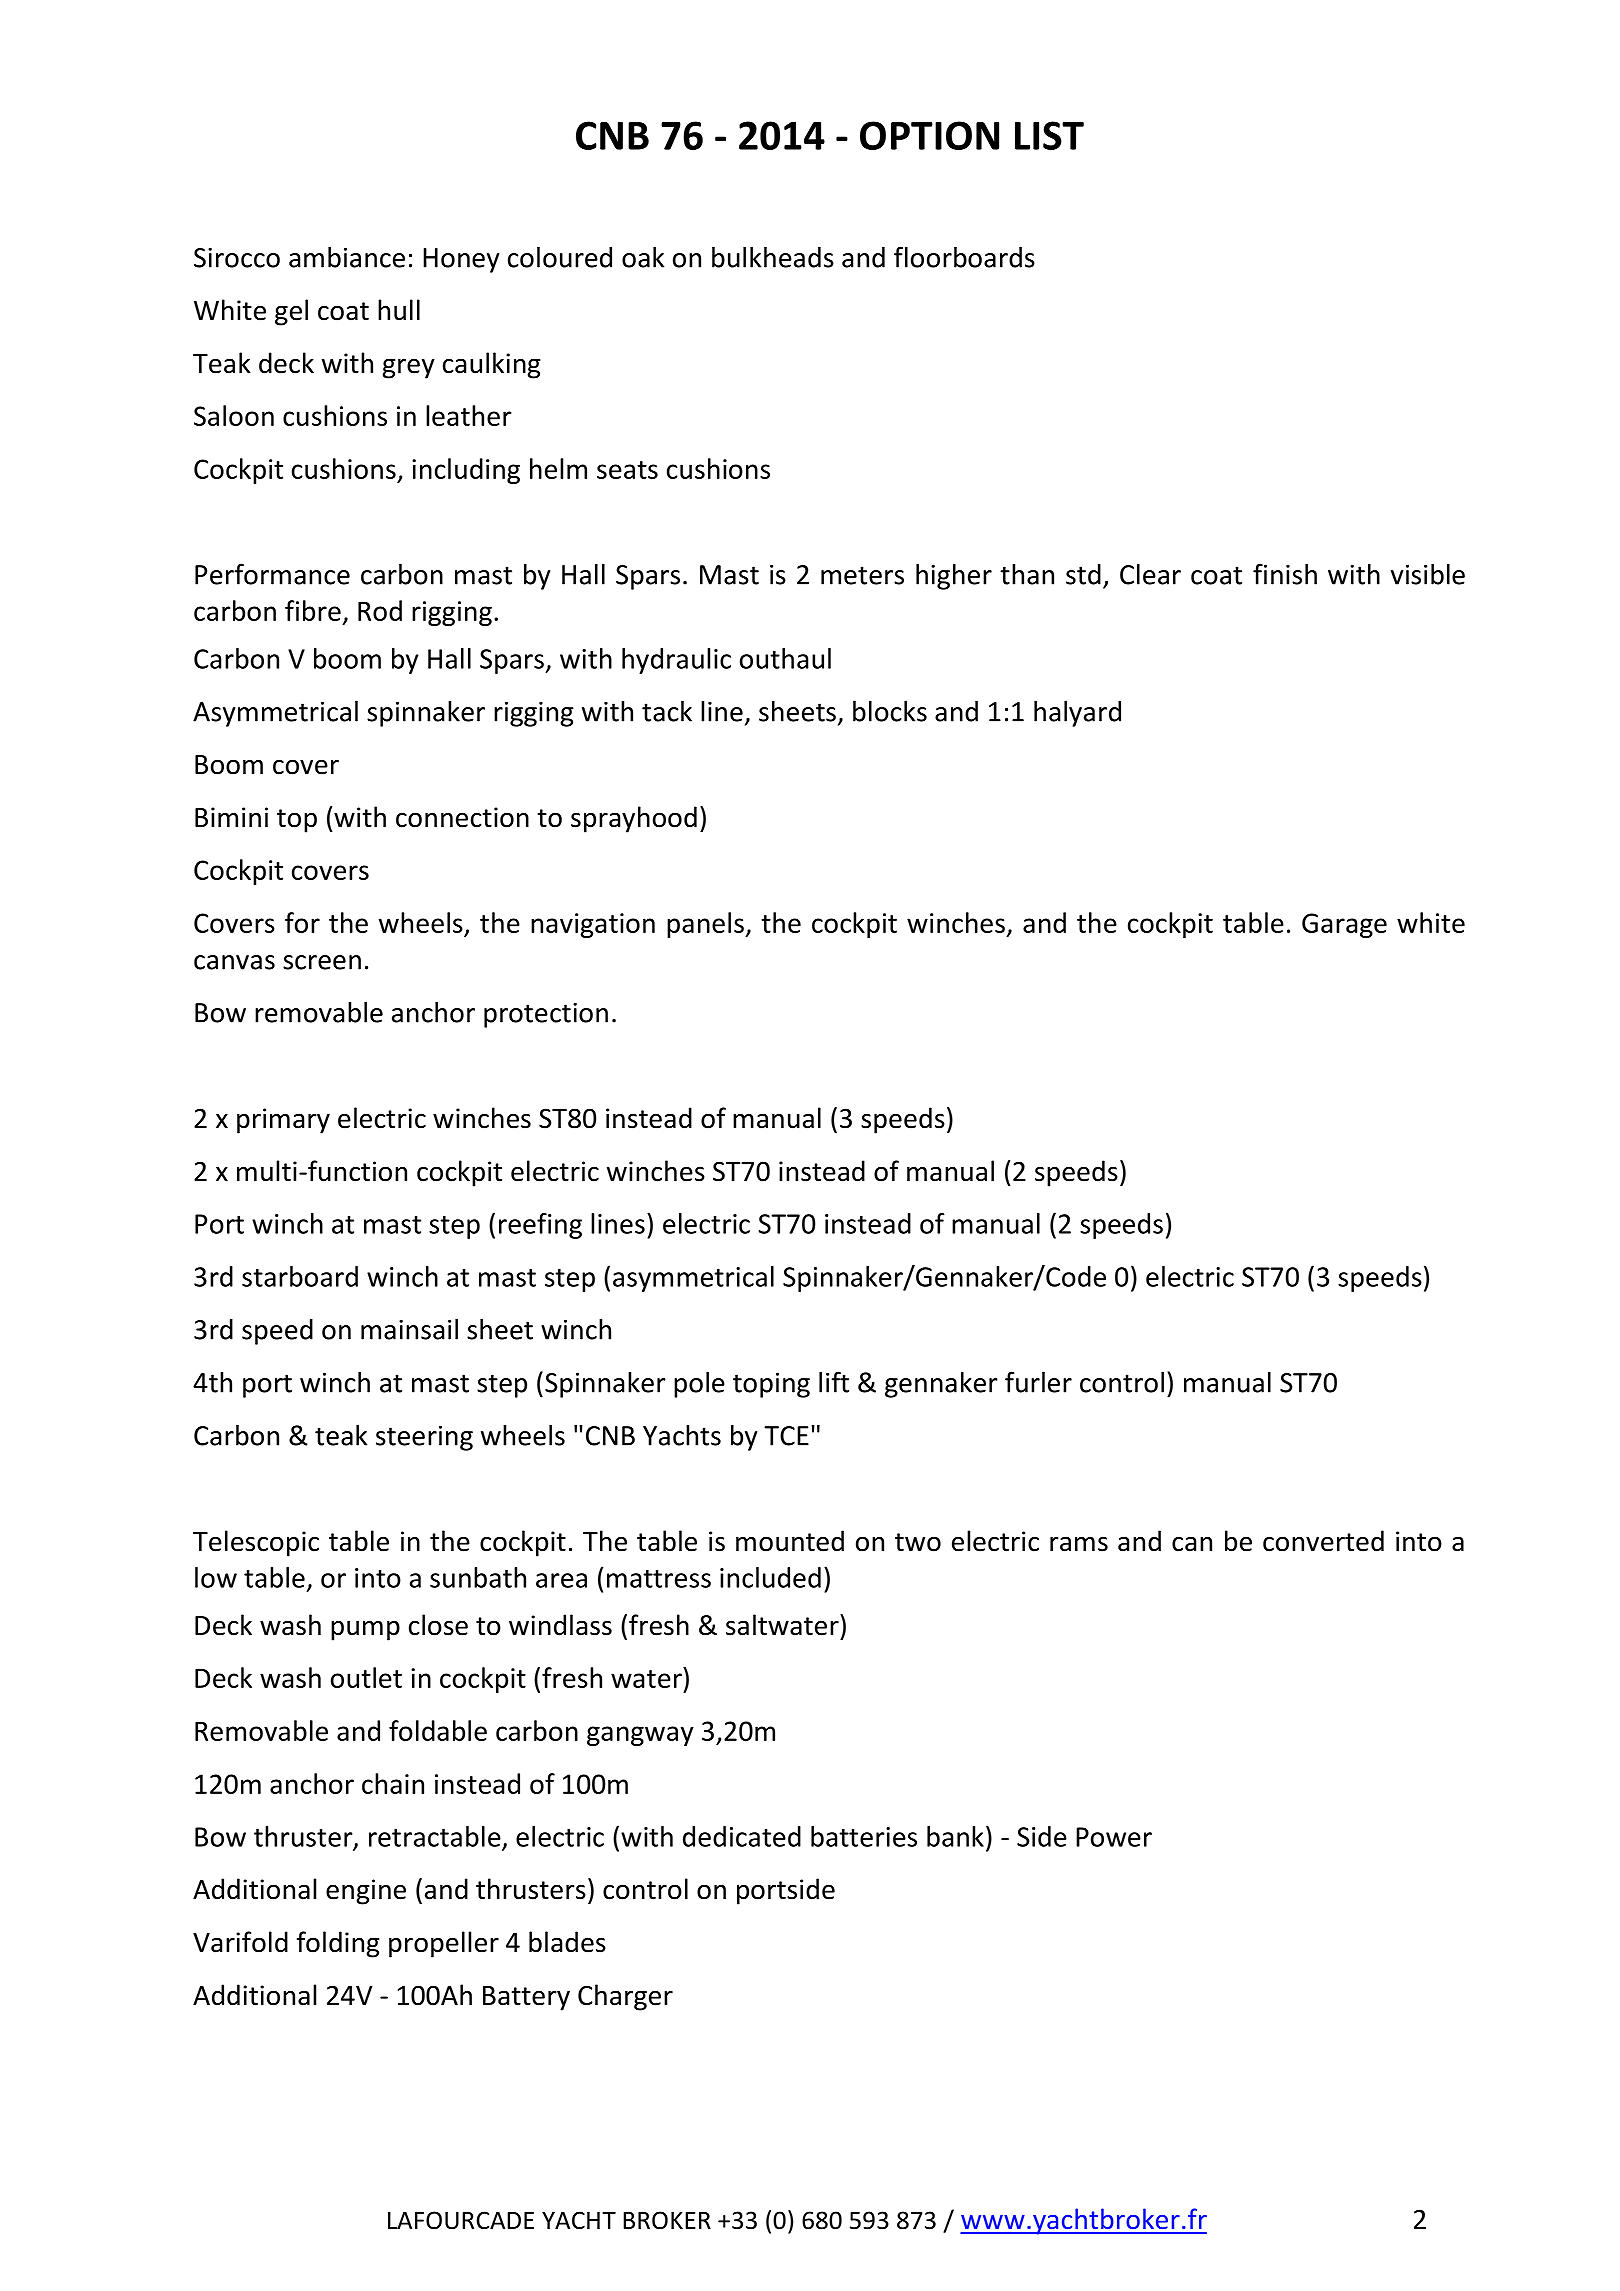 This screenshot has width=1620, height=2291. What do you see at coordinates (347, 257) in the screenshot?
I see `ambiance` at bounding box center [347, 257].
